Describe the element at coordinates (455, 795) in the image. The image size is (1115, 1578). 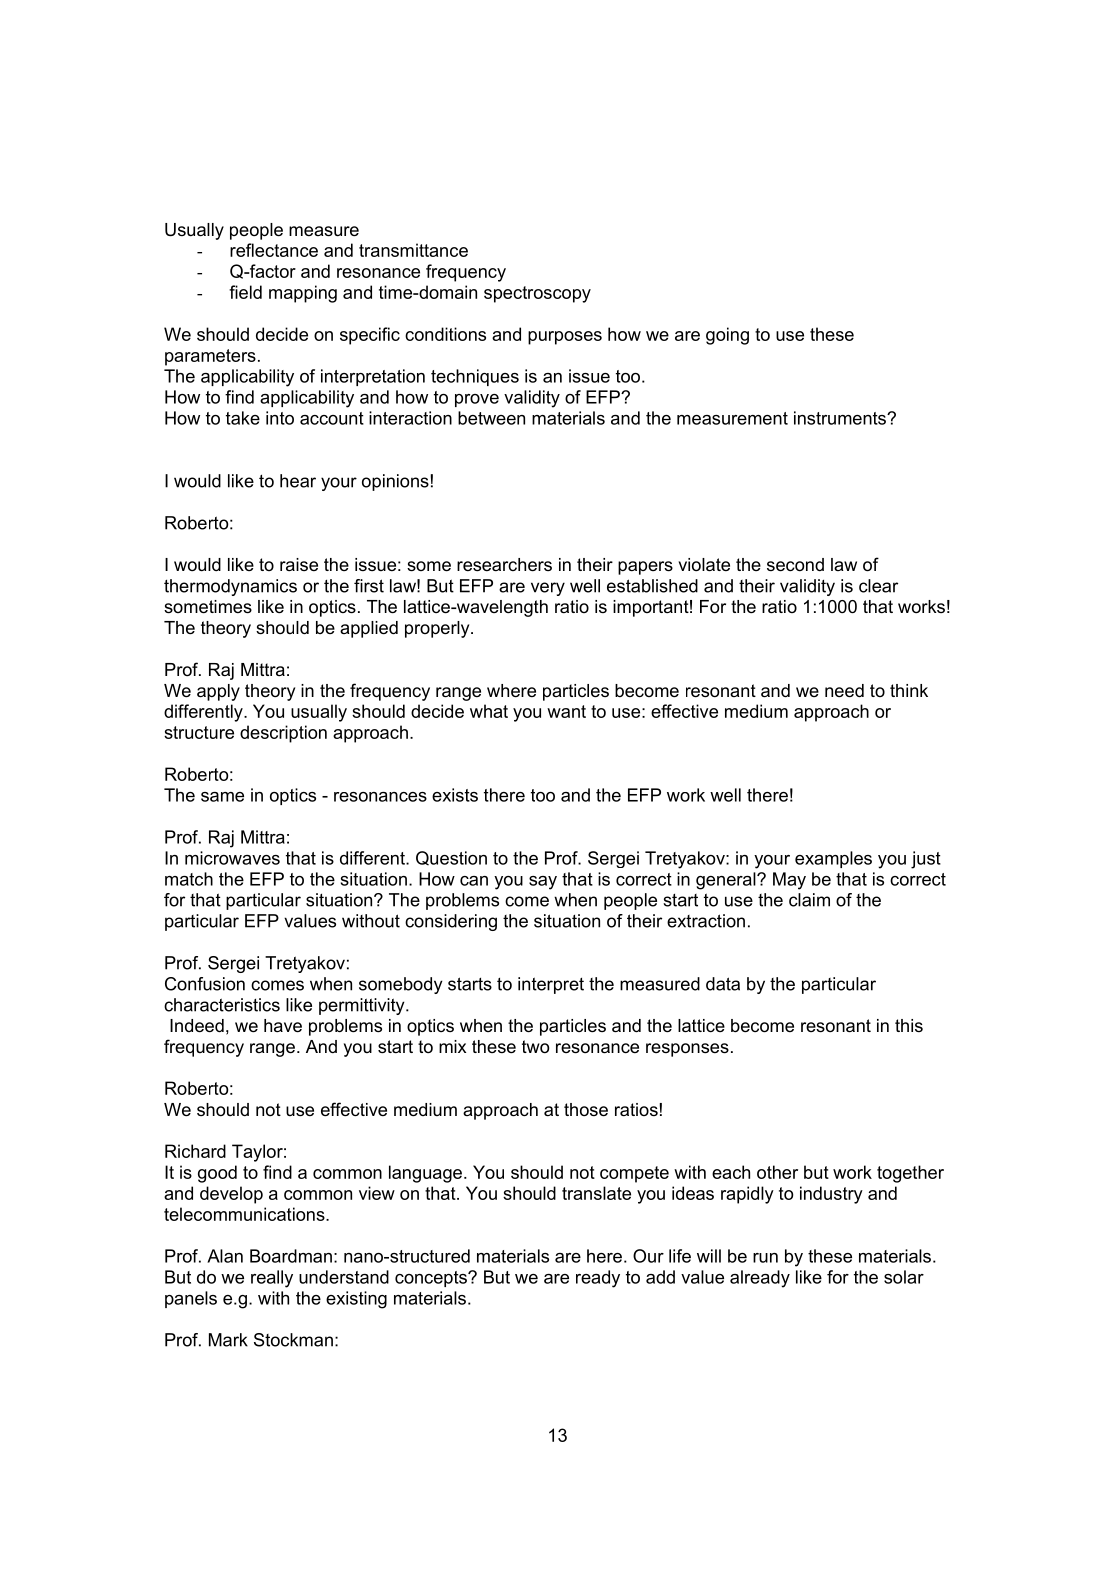
I see `exists` at that location.
